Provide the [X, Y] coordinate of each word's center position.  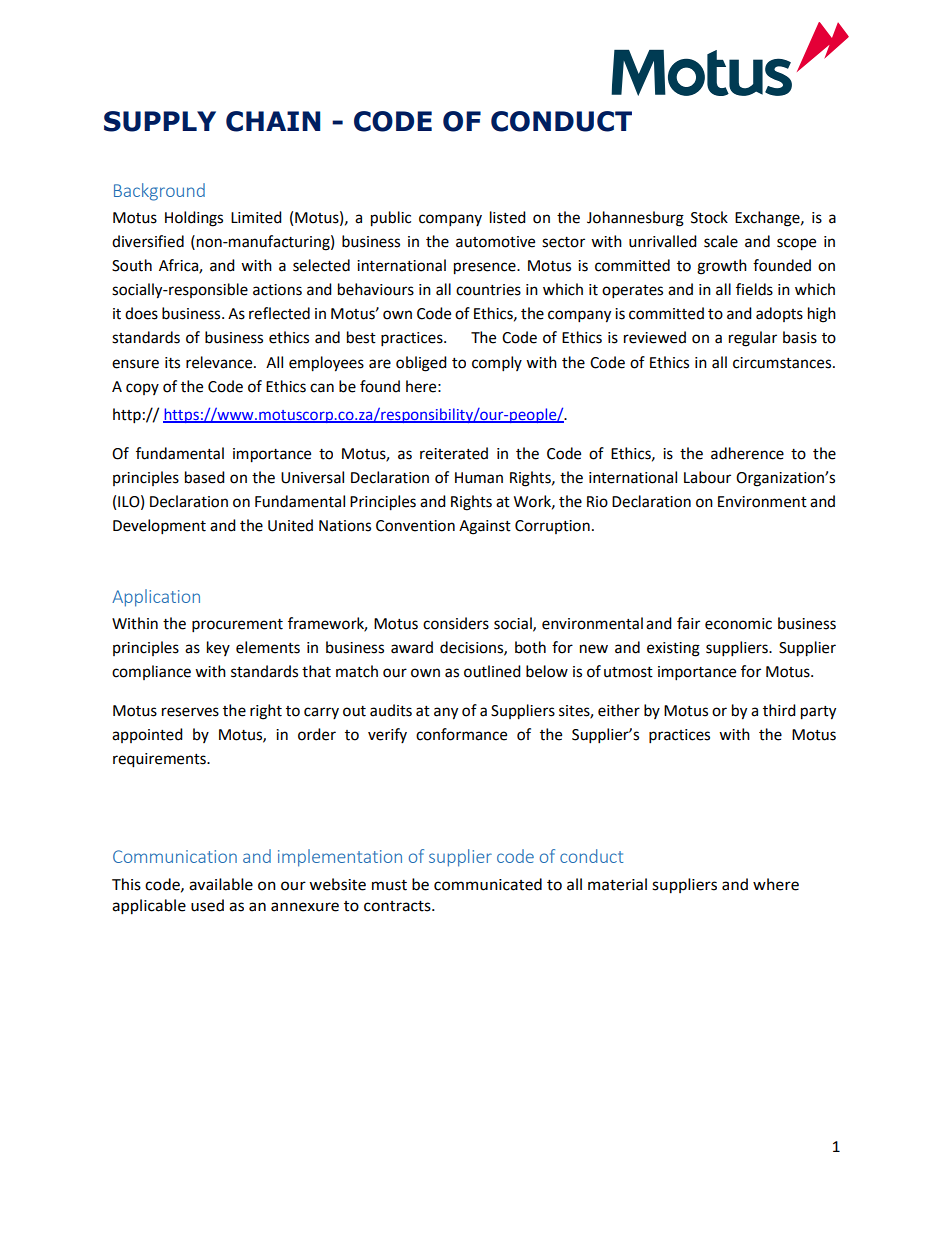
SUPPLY [160, 121]
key [218, 648]
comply [497, 364]
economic [738, 624]
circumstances [783, 363]
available [221, 884]
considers [456, 623]
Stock [709, 217]
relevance [220, 362]
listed [508, 217]
